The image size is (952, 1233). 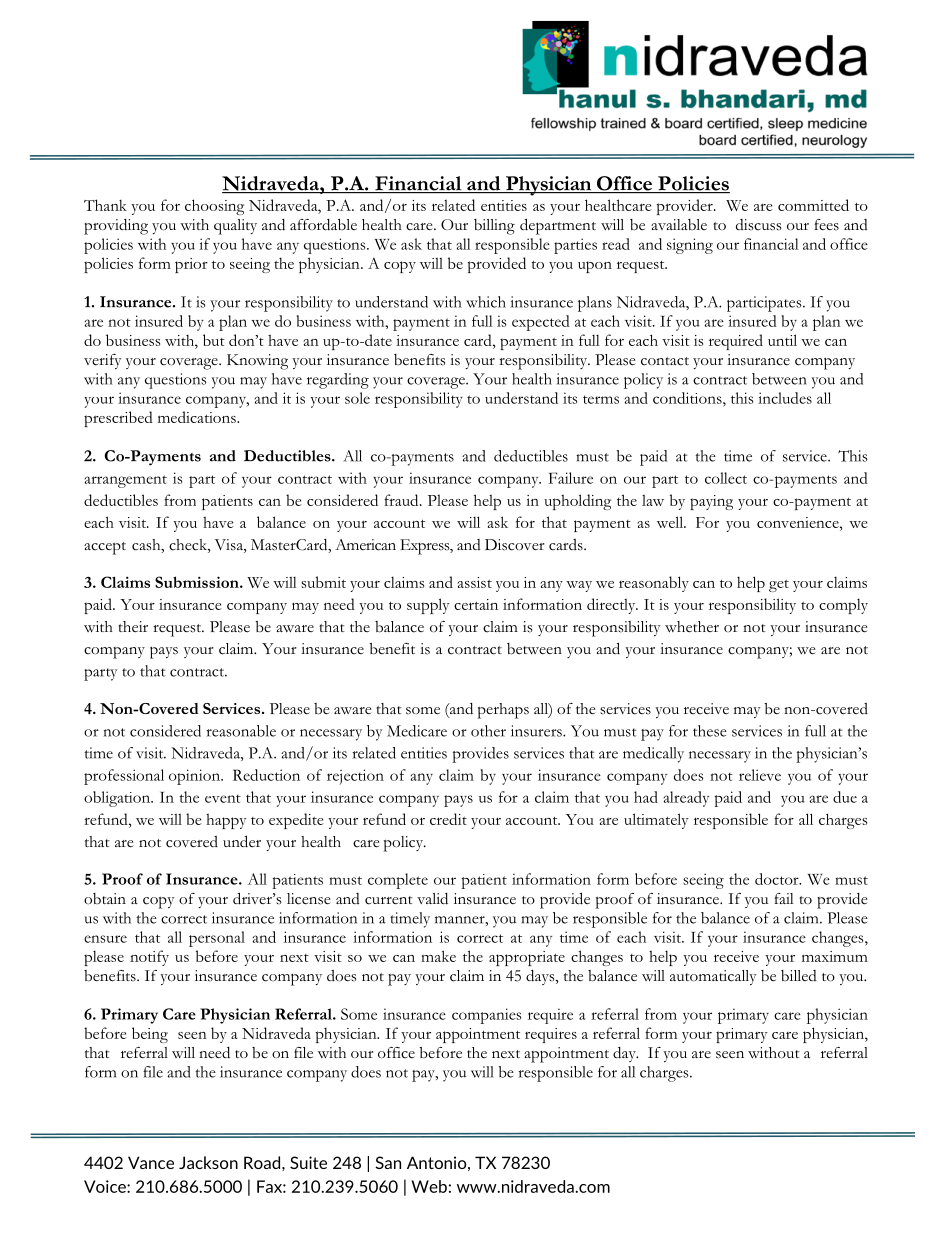 I want to click on billing, so click(x=494, y=227).
